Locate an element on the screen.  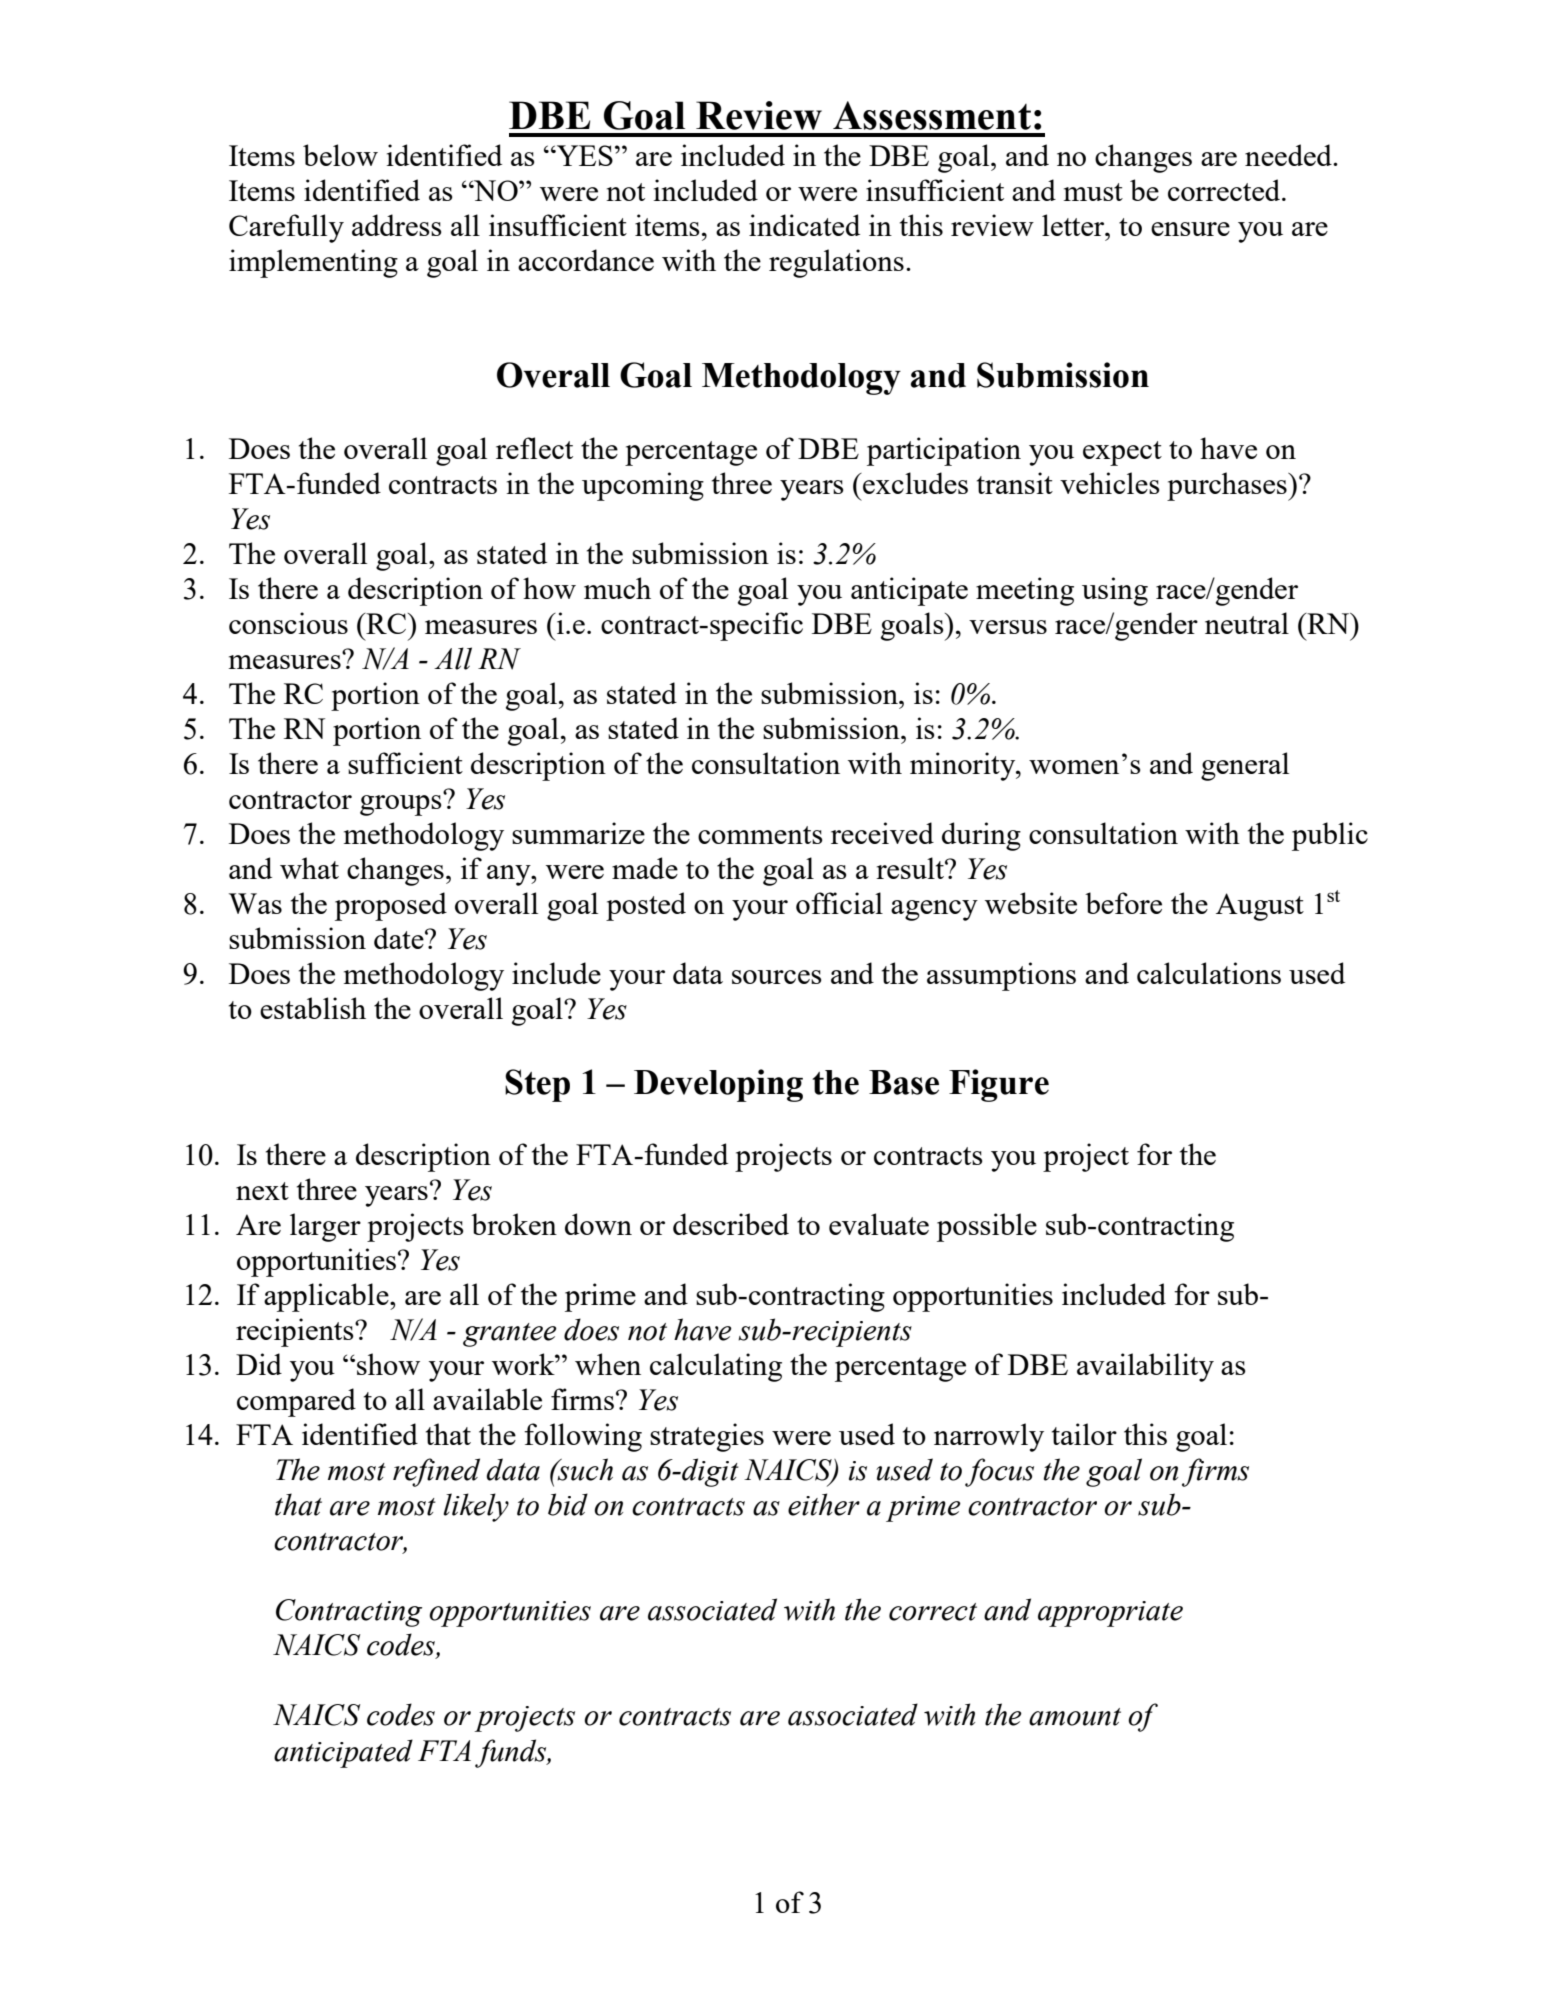
show is located at coordinates (388, 1364).
